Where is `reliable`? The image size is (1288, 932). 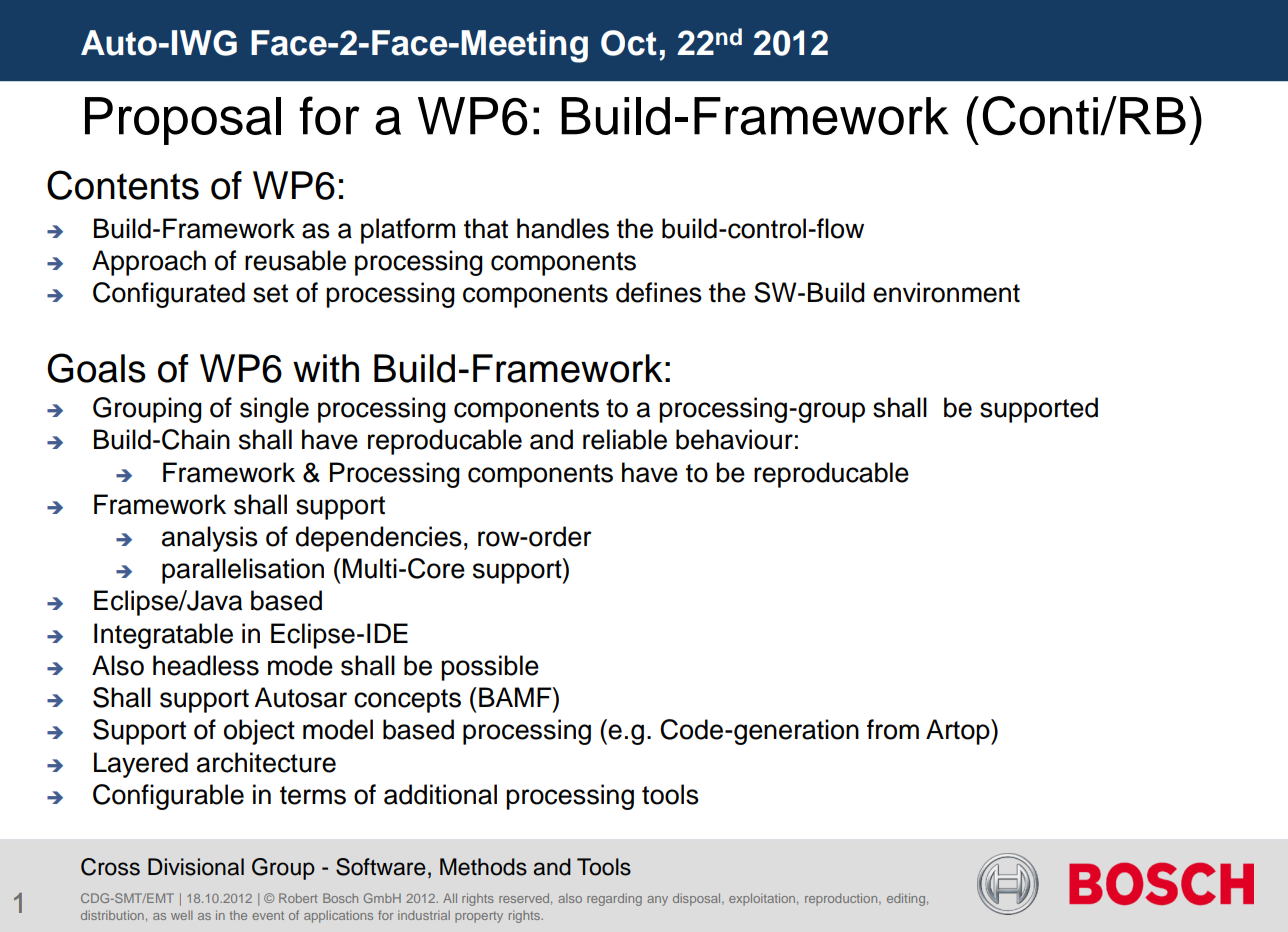 reliable is located at coordinates (625, 439).
